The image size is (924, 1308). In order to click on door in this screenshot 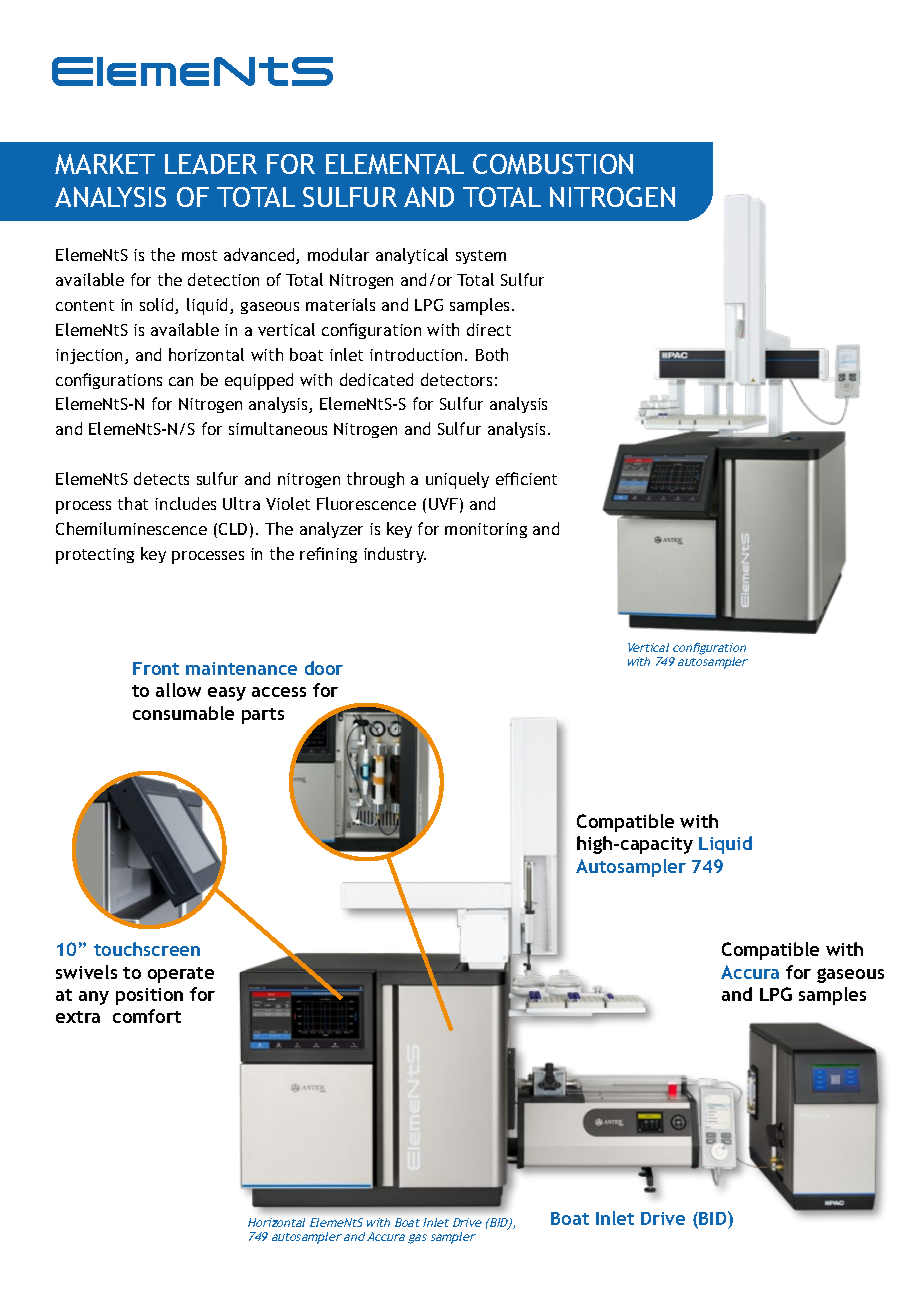, I will do `click(324, 668)`.
